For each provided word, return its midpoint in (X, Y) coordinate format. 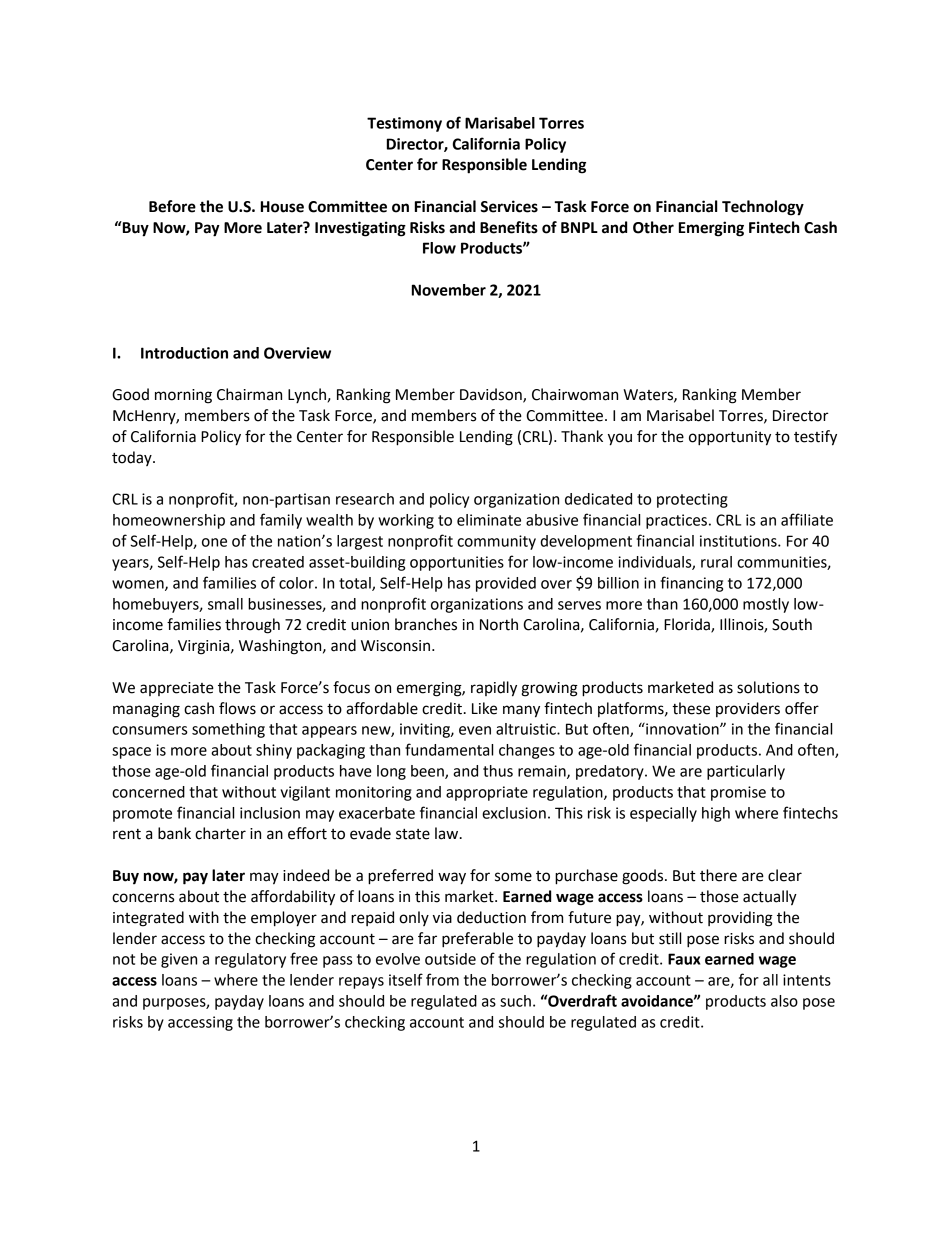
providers (748, 709)
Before (172, 206)
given (179, 960)
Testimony (404, 124)
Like (484, 708)
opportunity (730, 438)
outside (450, 959)
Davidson (492, 395)
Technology (763, 208)
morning (183, 396)
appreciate (177, 689)
